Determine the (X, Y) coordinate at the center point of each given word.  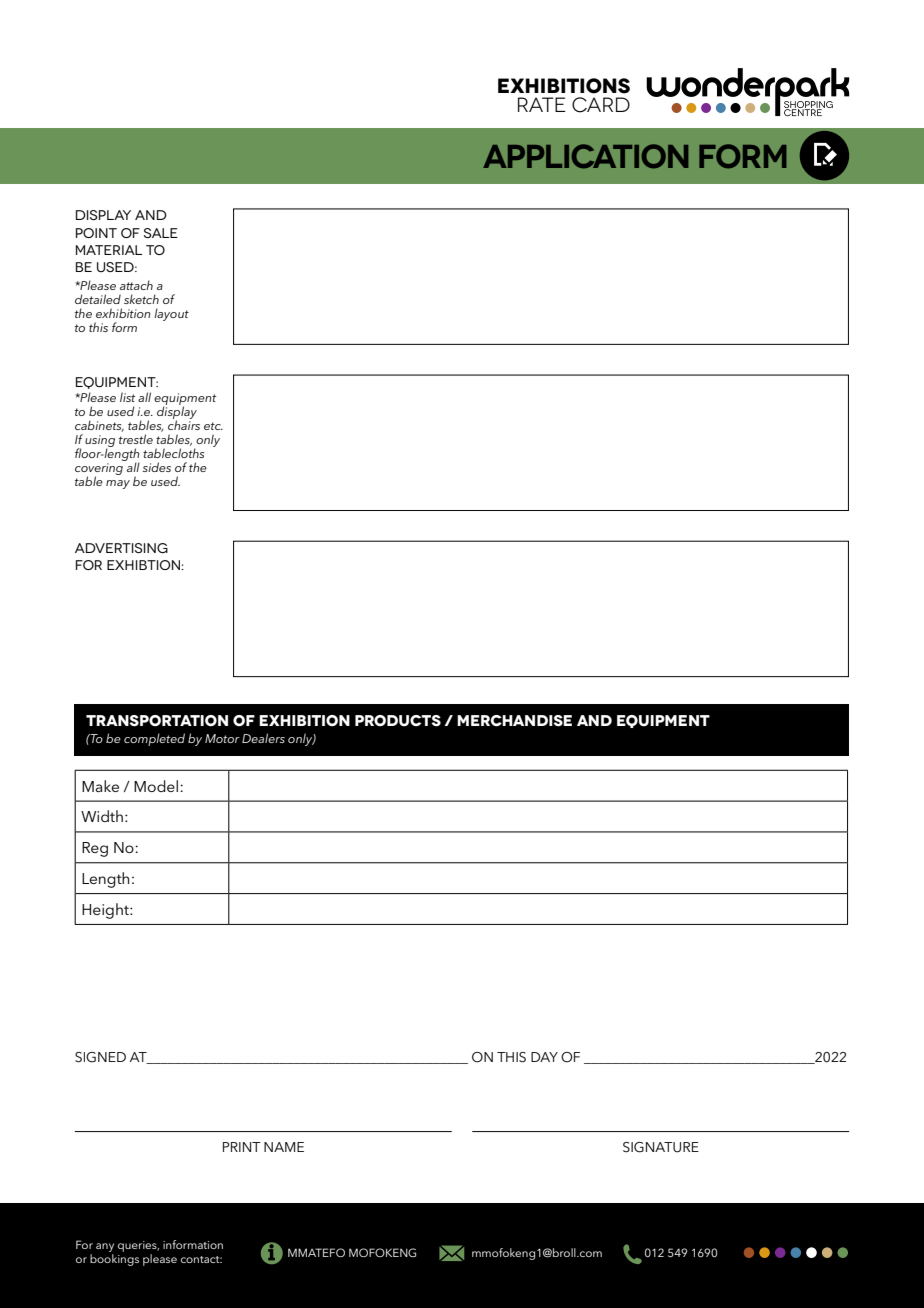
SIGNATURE (661, 1147)
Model (156, 786)
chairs (184, 425)
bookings (114, 1260)
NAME (284, 1147)
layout (171, 314)
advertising (121, 548)
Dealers (263, 738)
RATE (542, 104)
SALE (161, 233)
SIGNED (100, 1057)
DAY (544, 1057)
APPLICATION (585, 156)
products (398, 721)
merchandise (514, 721)
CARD (601, 105)
